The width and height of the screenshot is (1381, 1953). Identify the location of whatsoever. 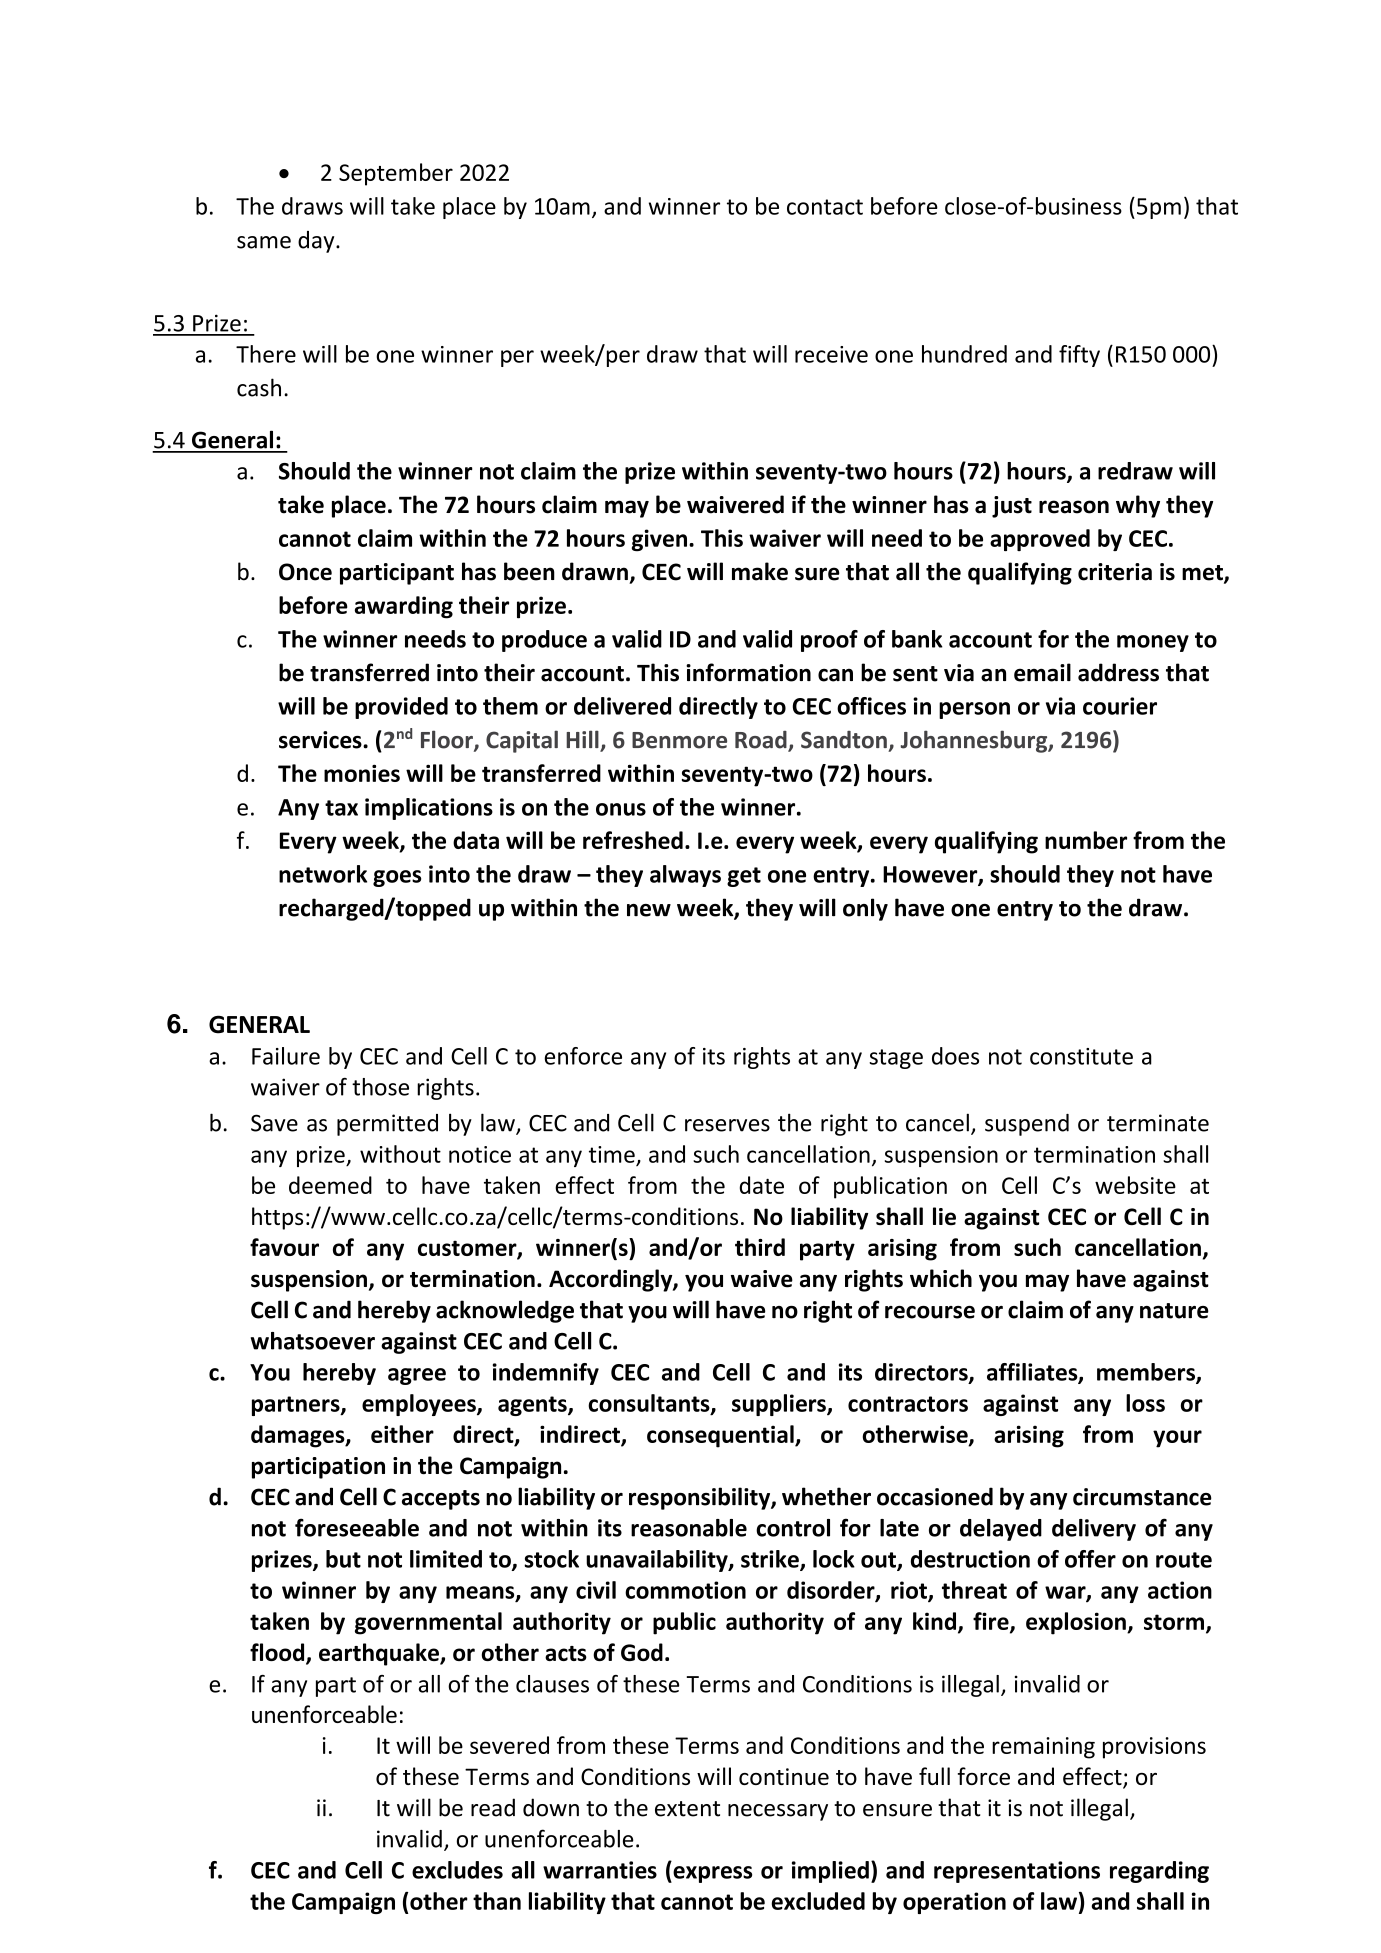
(313, 1341).
